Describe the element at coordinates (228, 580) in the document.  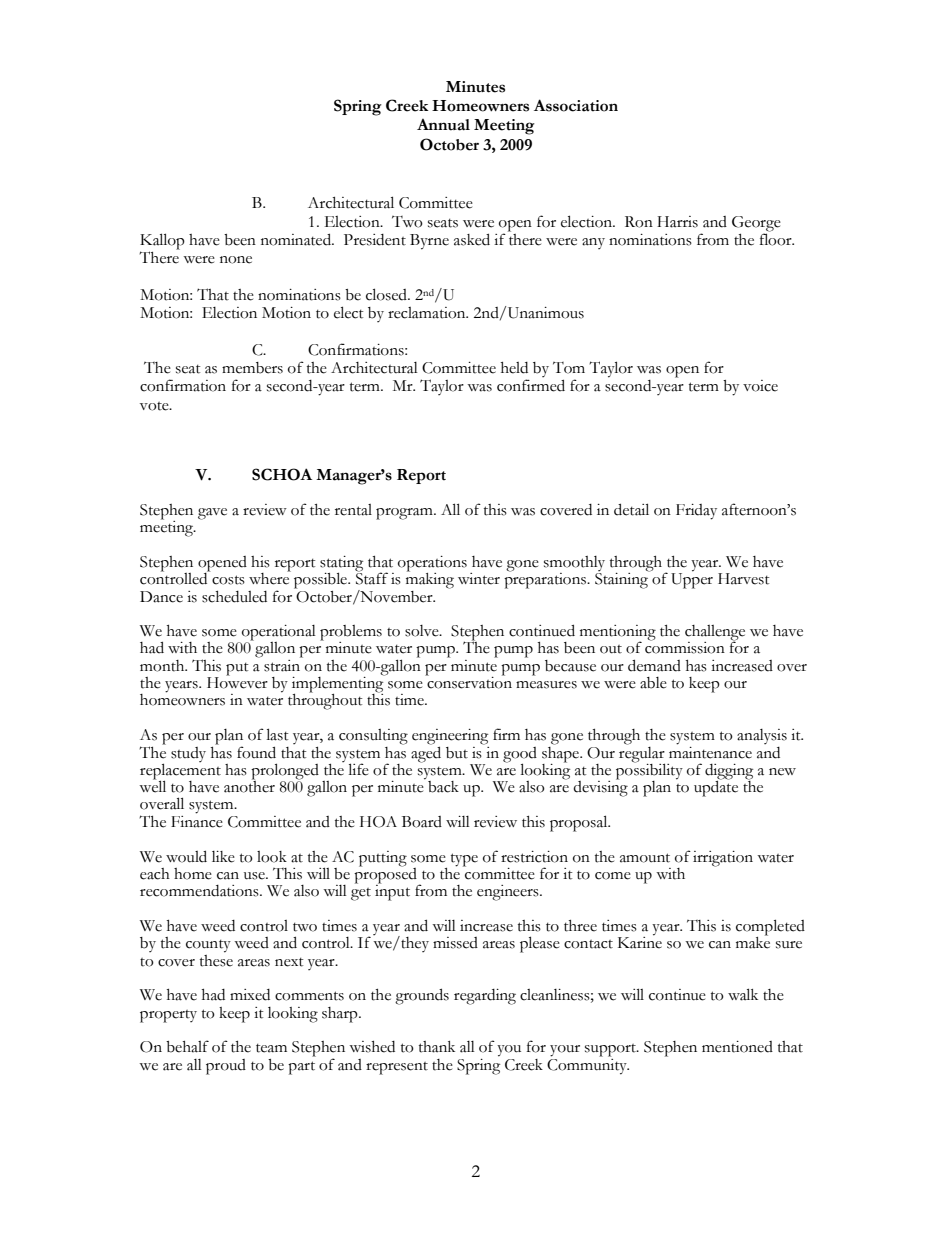
I see `costs` at that location.
